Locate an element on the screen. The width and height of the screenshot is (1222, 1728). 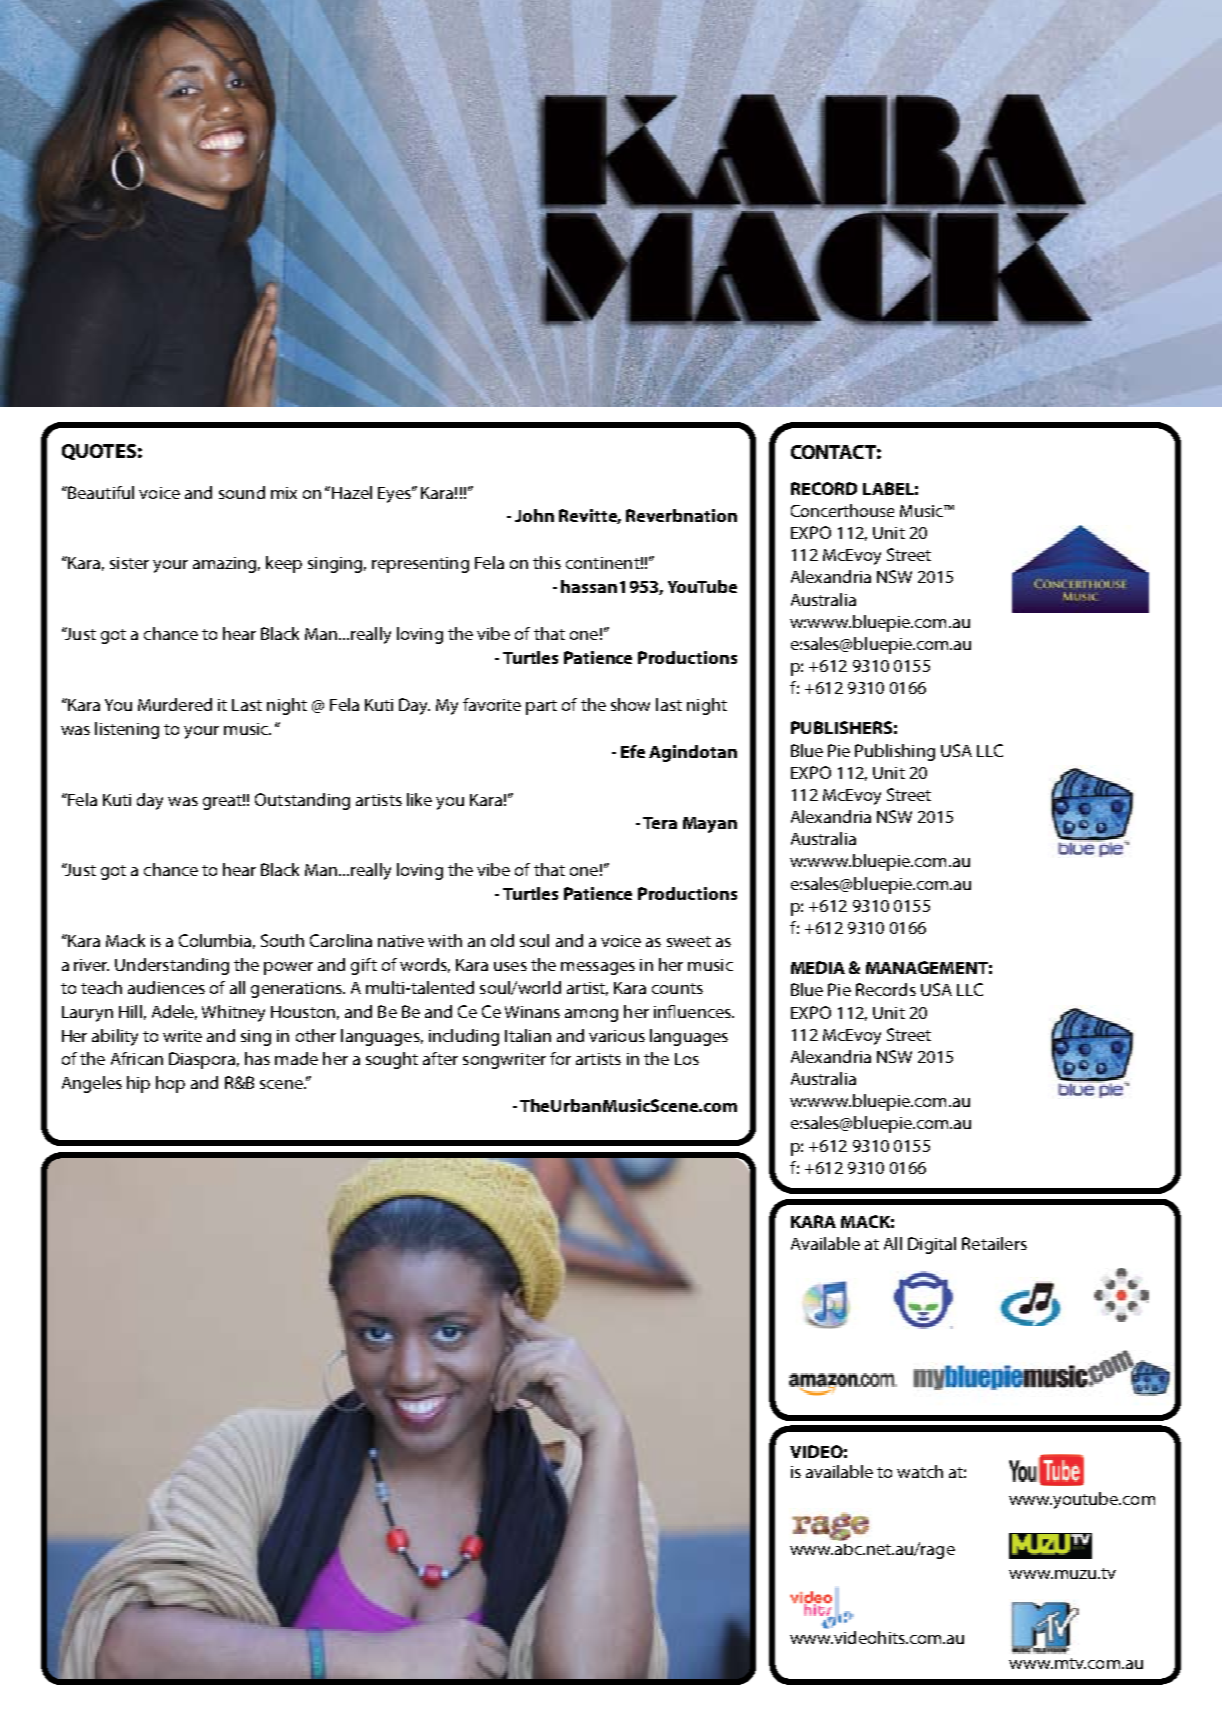
hop is located at coordinates (170, 1084).
